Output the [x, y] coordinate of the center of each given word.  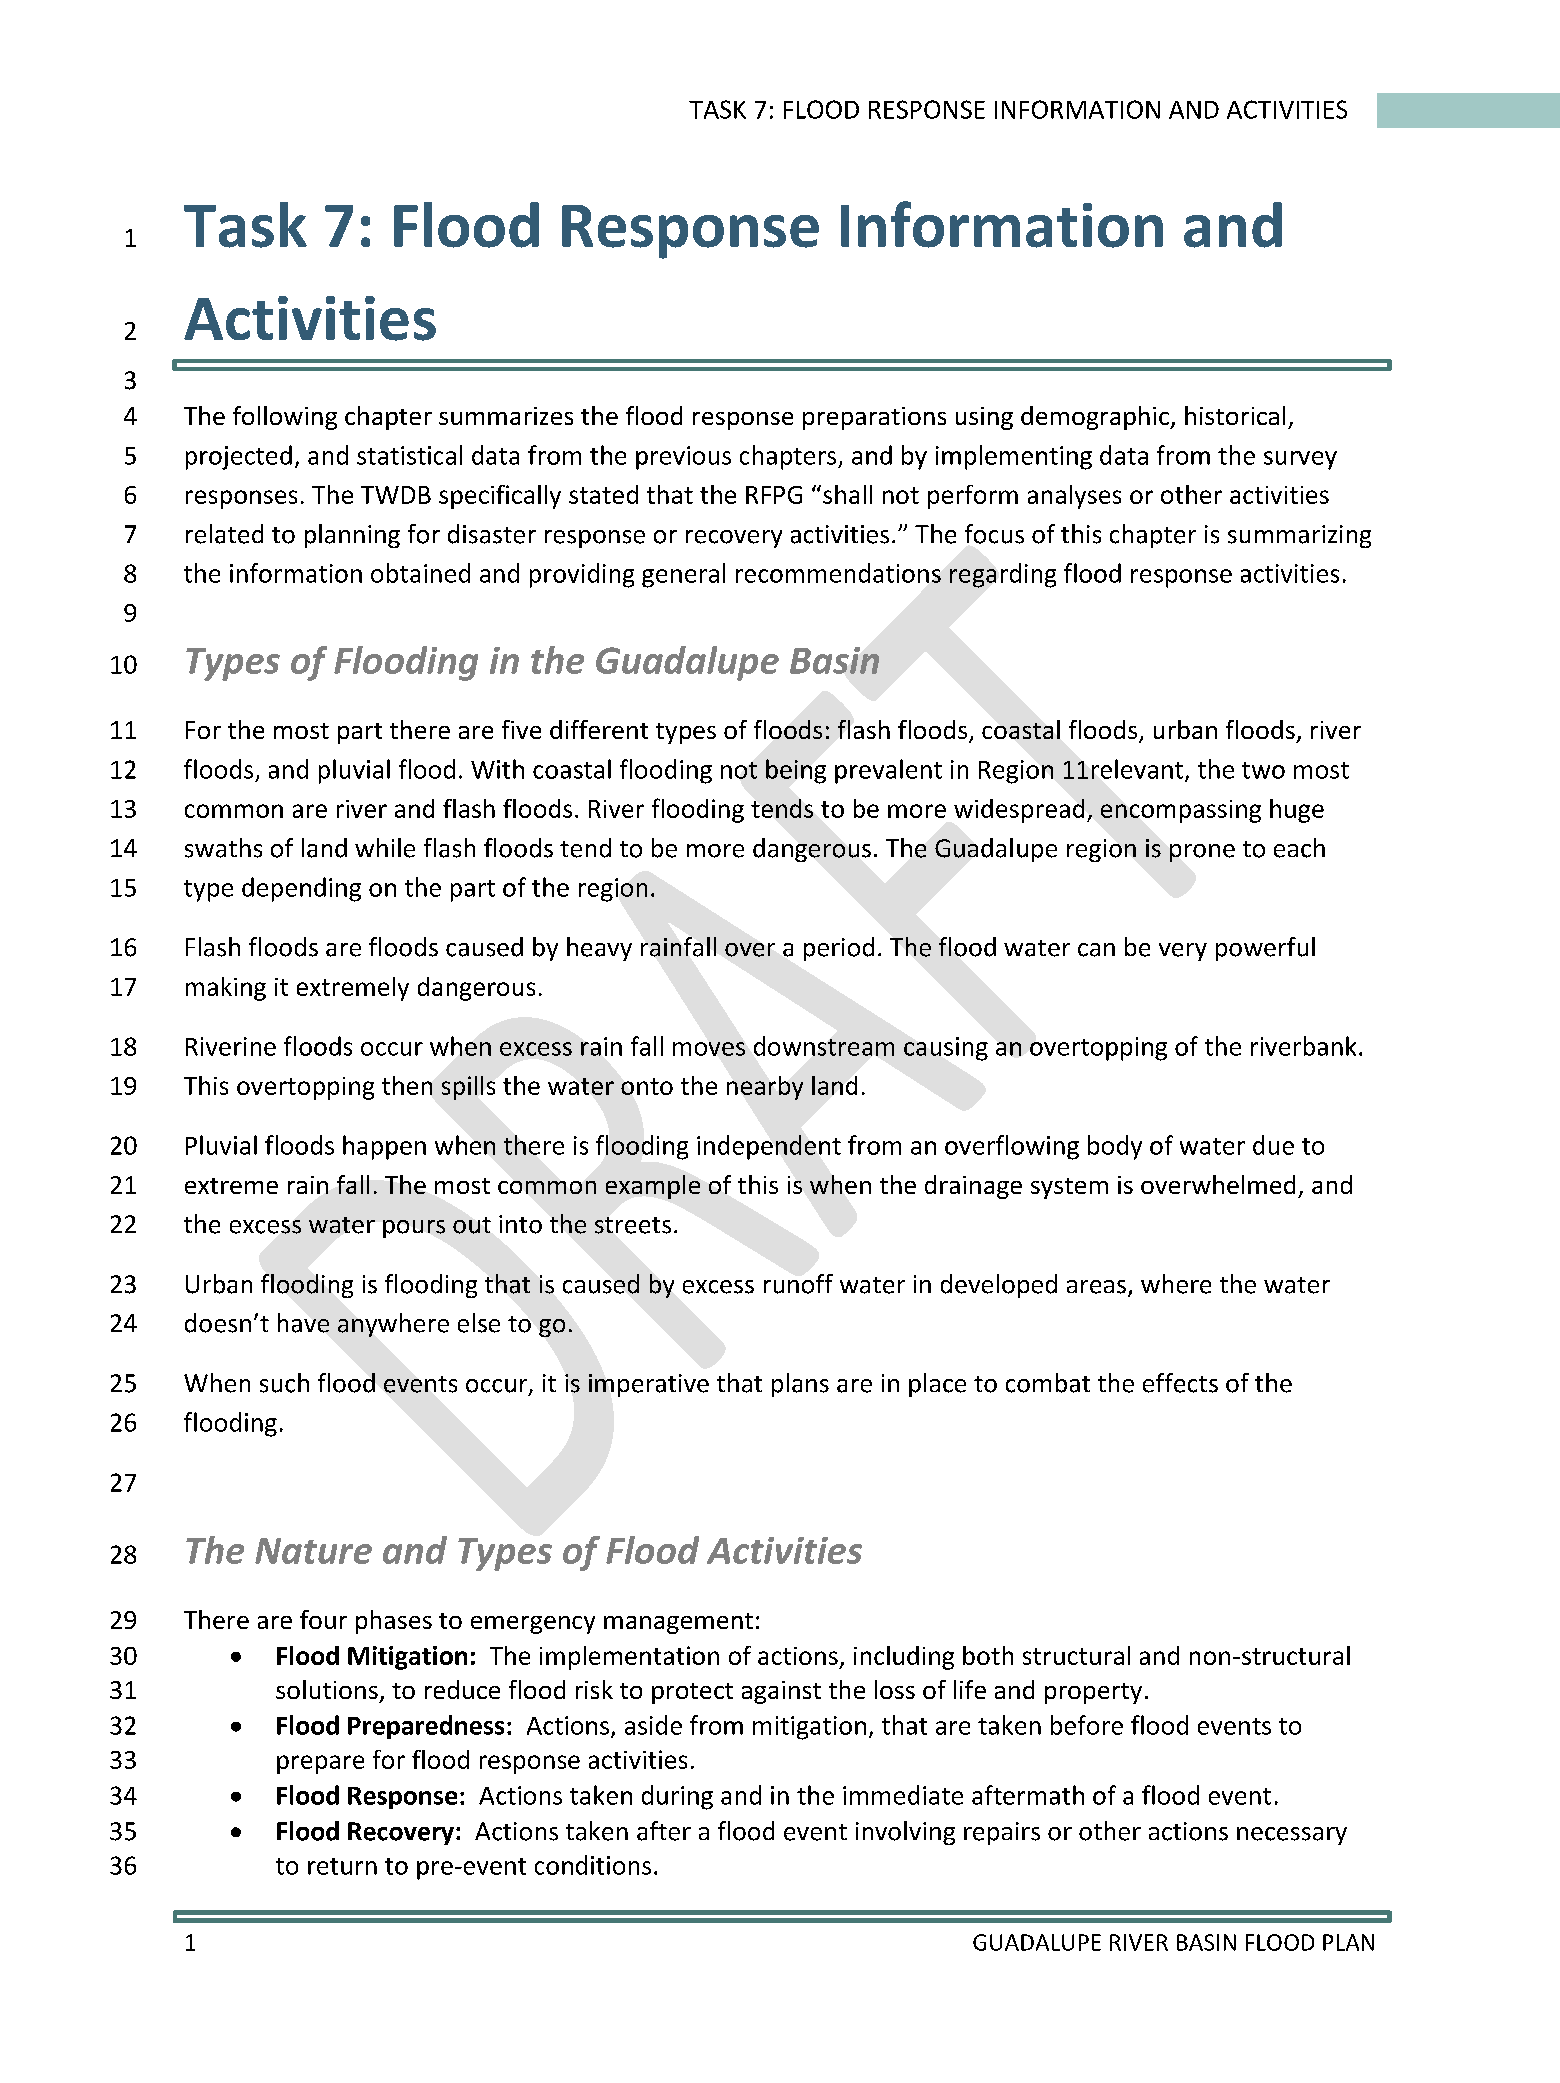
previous [683, 458]
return [342, 1866]
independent [769, 1147]
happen [384, 1147]
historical [1235, 415]
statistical [409, 455]
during [677, 1797]
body [1115, 1147]
